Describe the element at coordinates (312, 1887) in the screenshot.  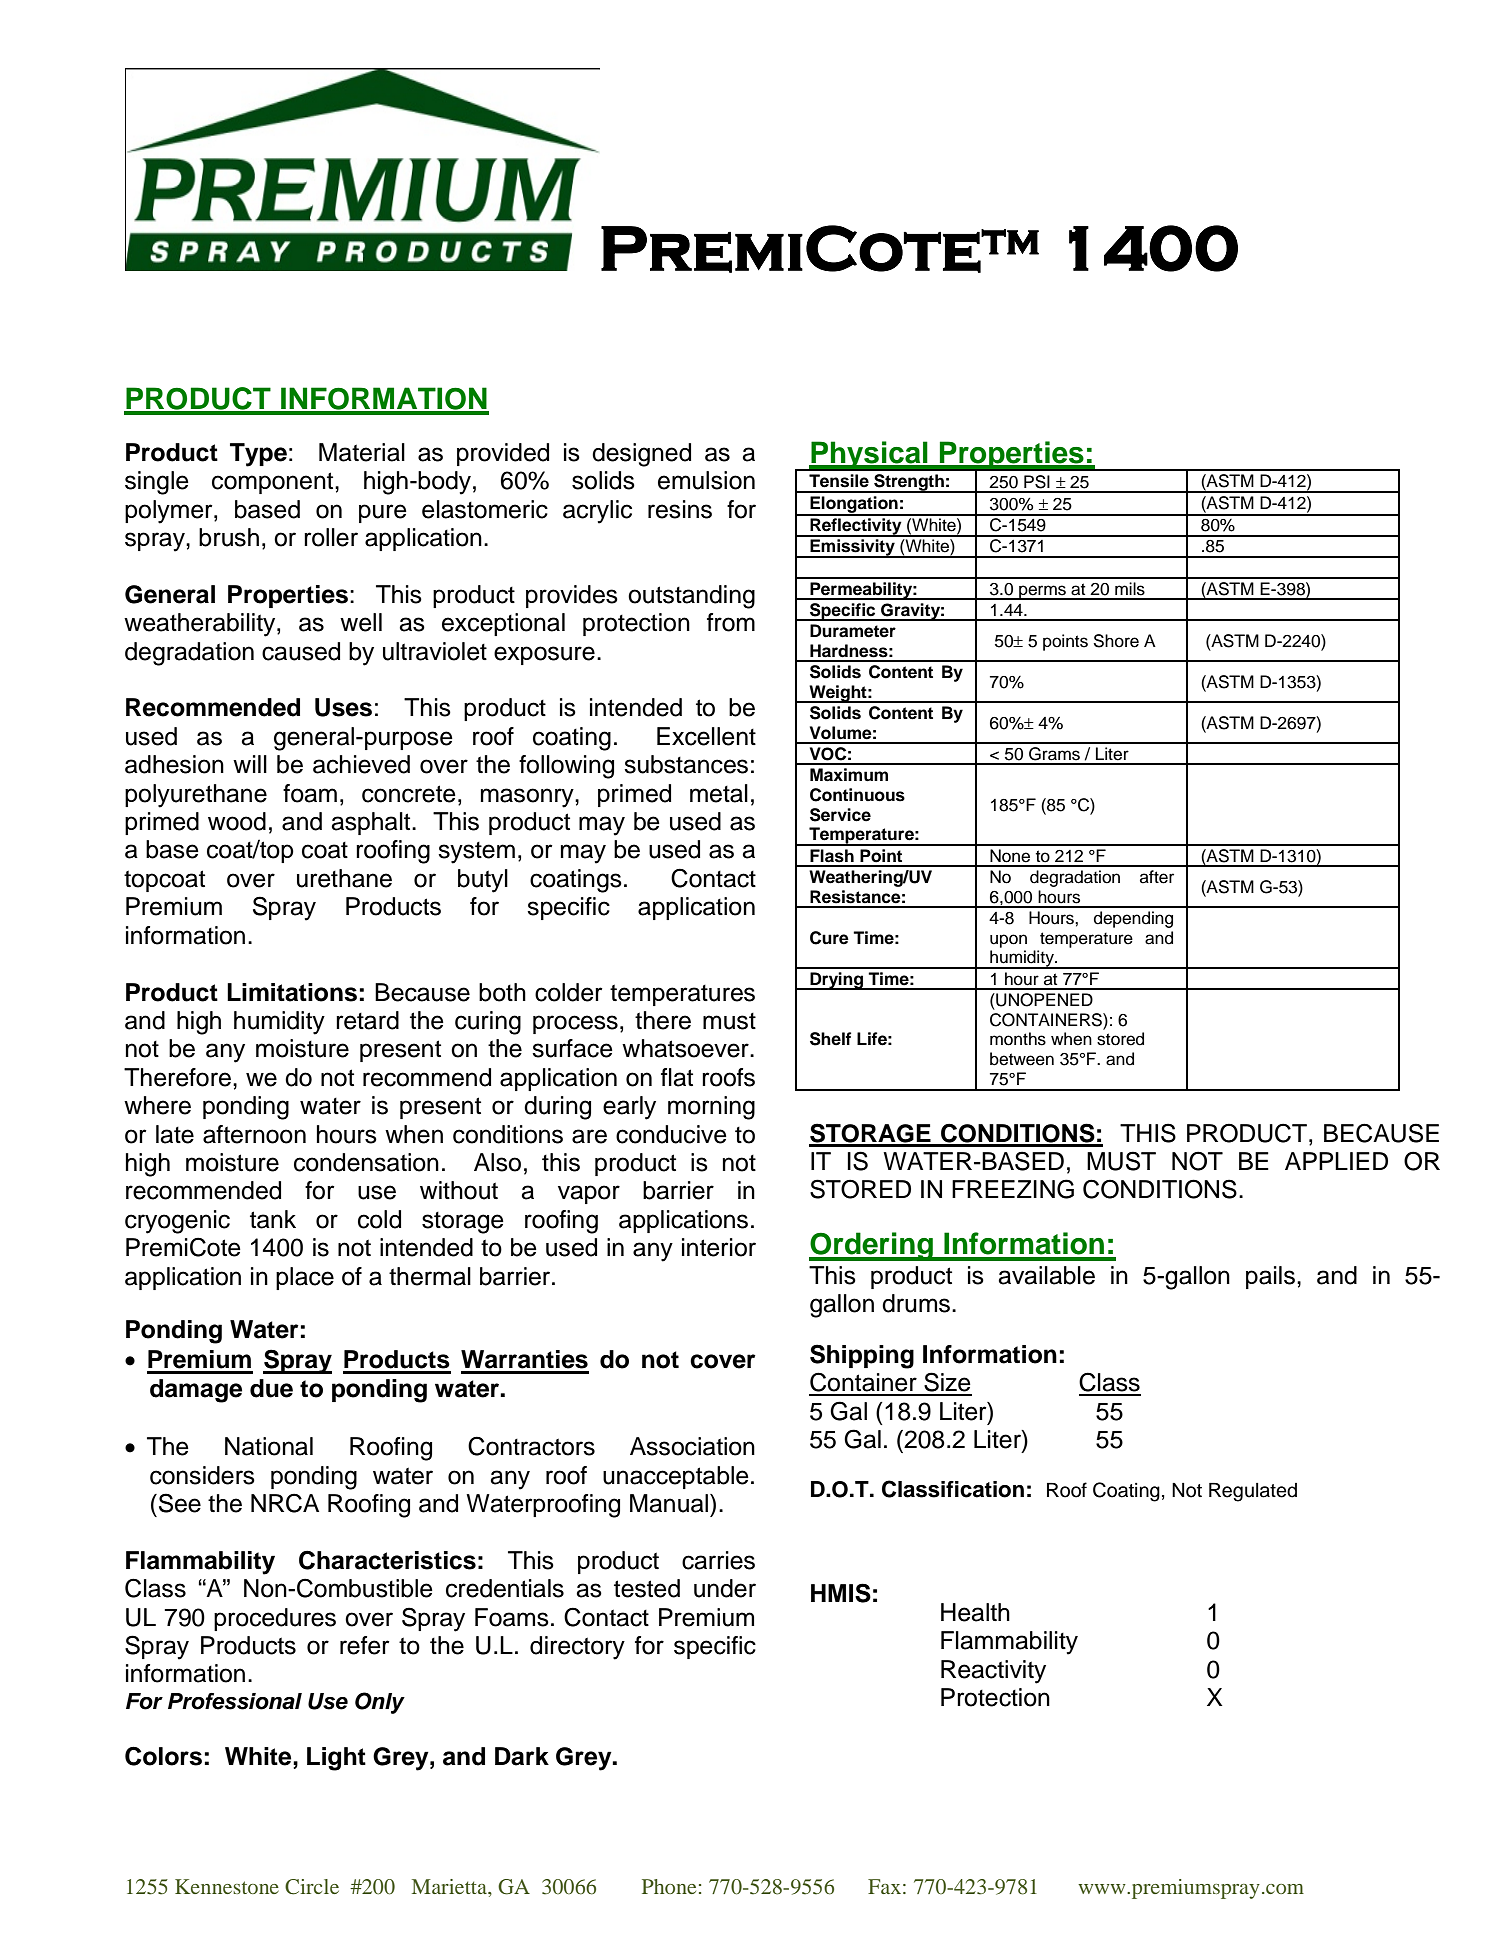
I see `Circle` at that location.
